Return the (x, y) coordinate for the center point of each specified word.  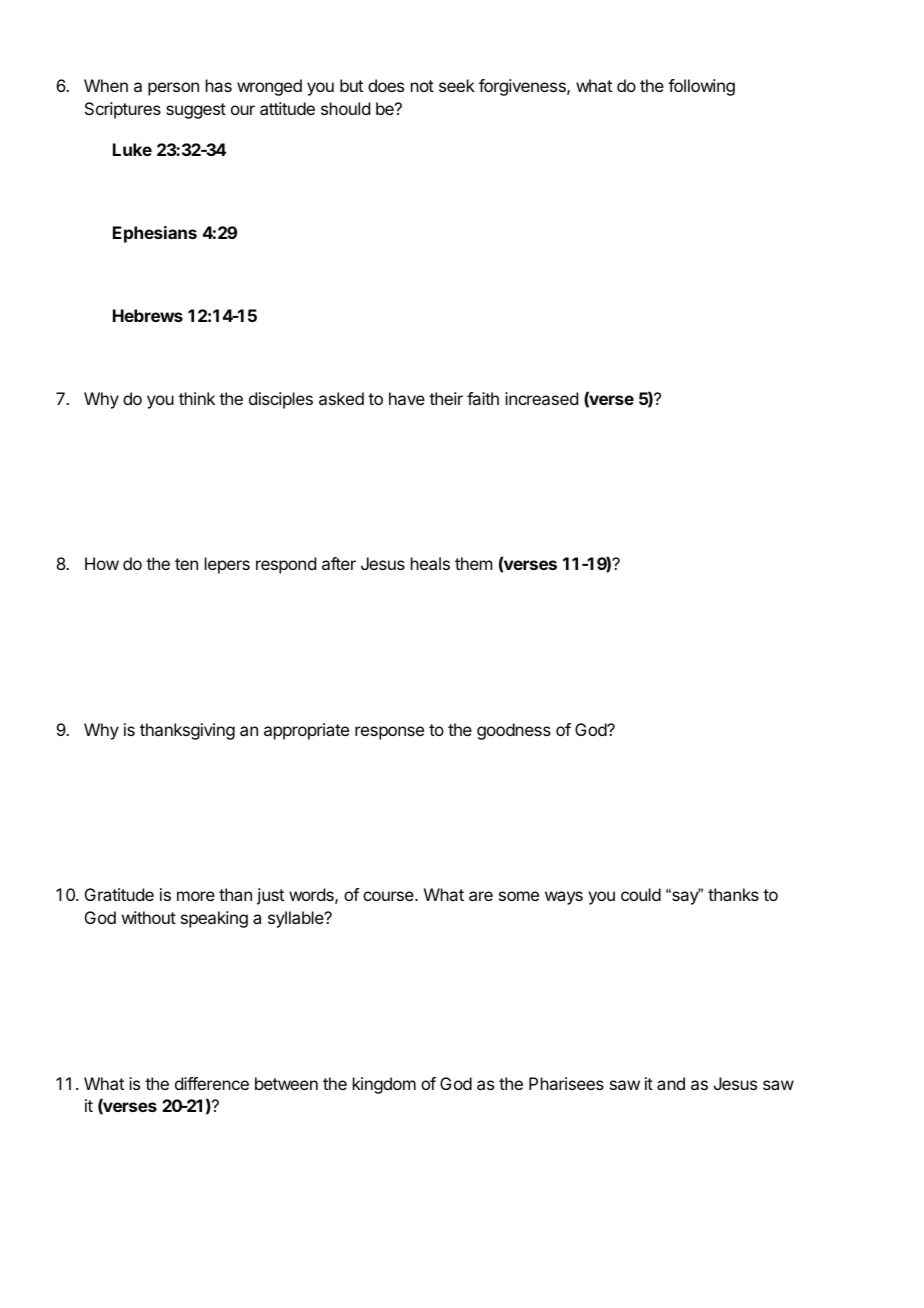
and (671, 1083)
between (286, 1083)
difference (212, 1083)
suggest (196, 111)
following (701, 87)
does (386, 85)
